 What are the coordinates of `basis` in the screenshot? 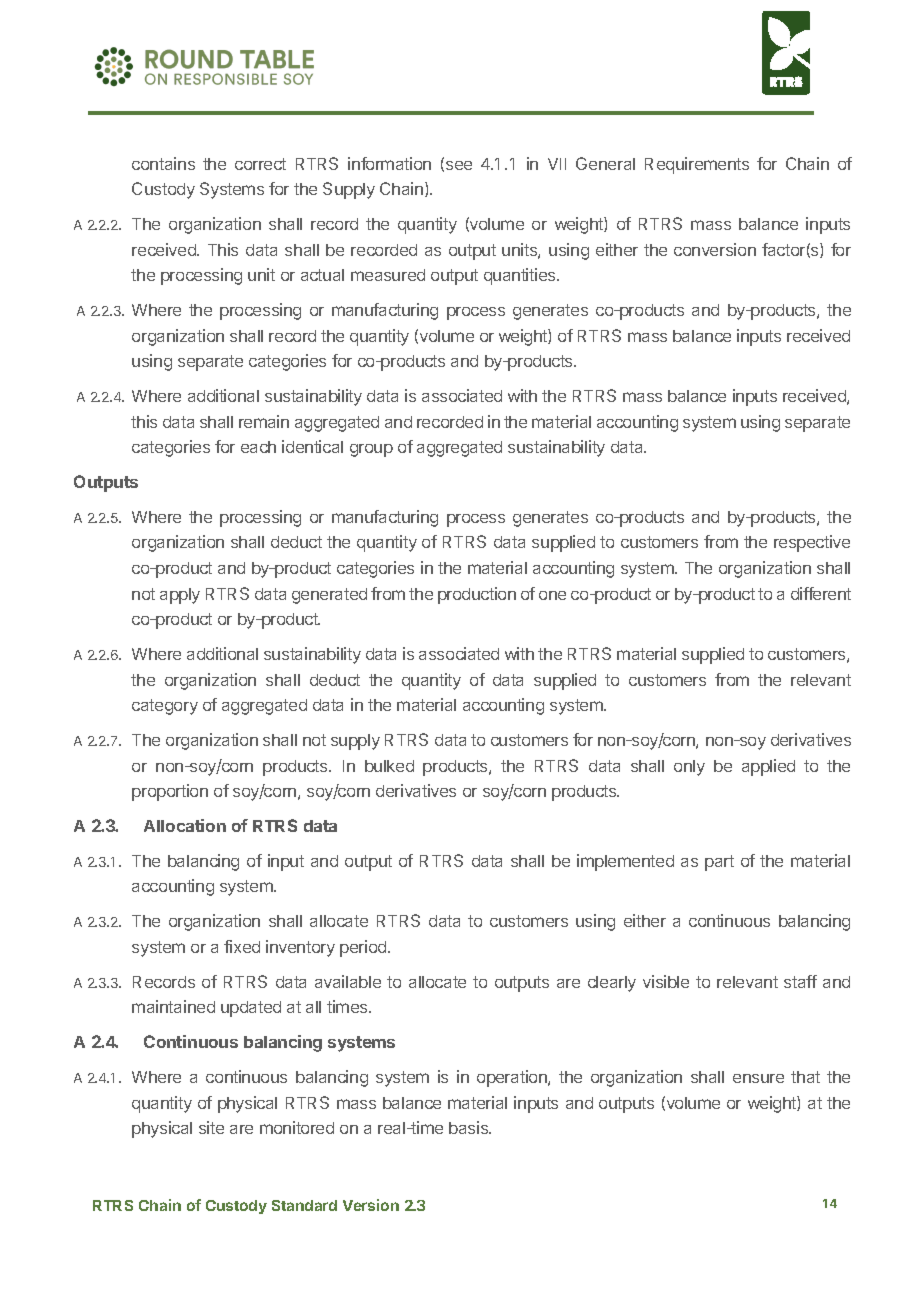 It's located at (470, 1127).
